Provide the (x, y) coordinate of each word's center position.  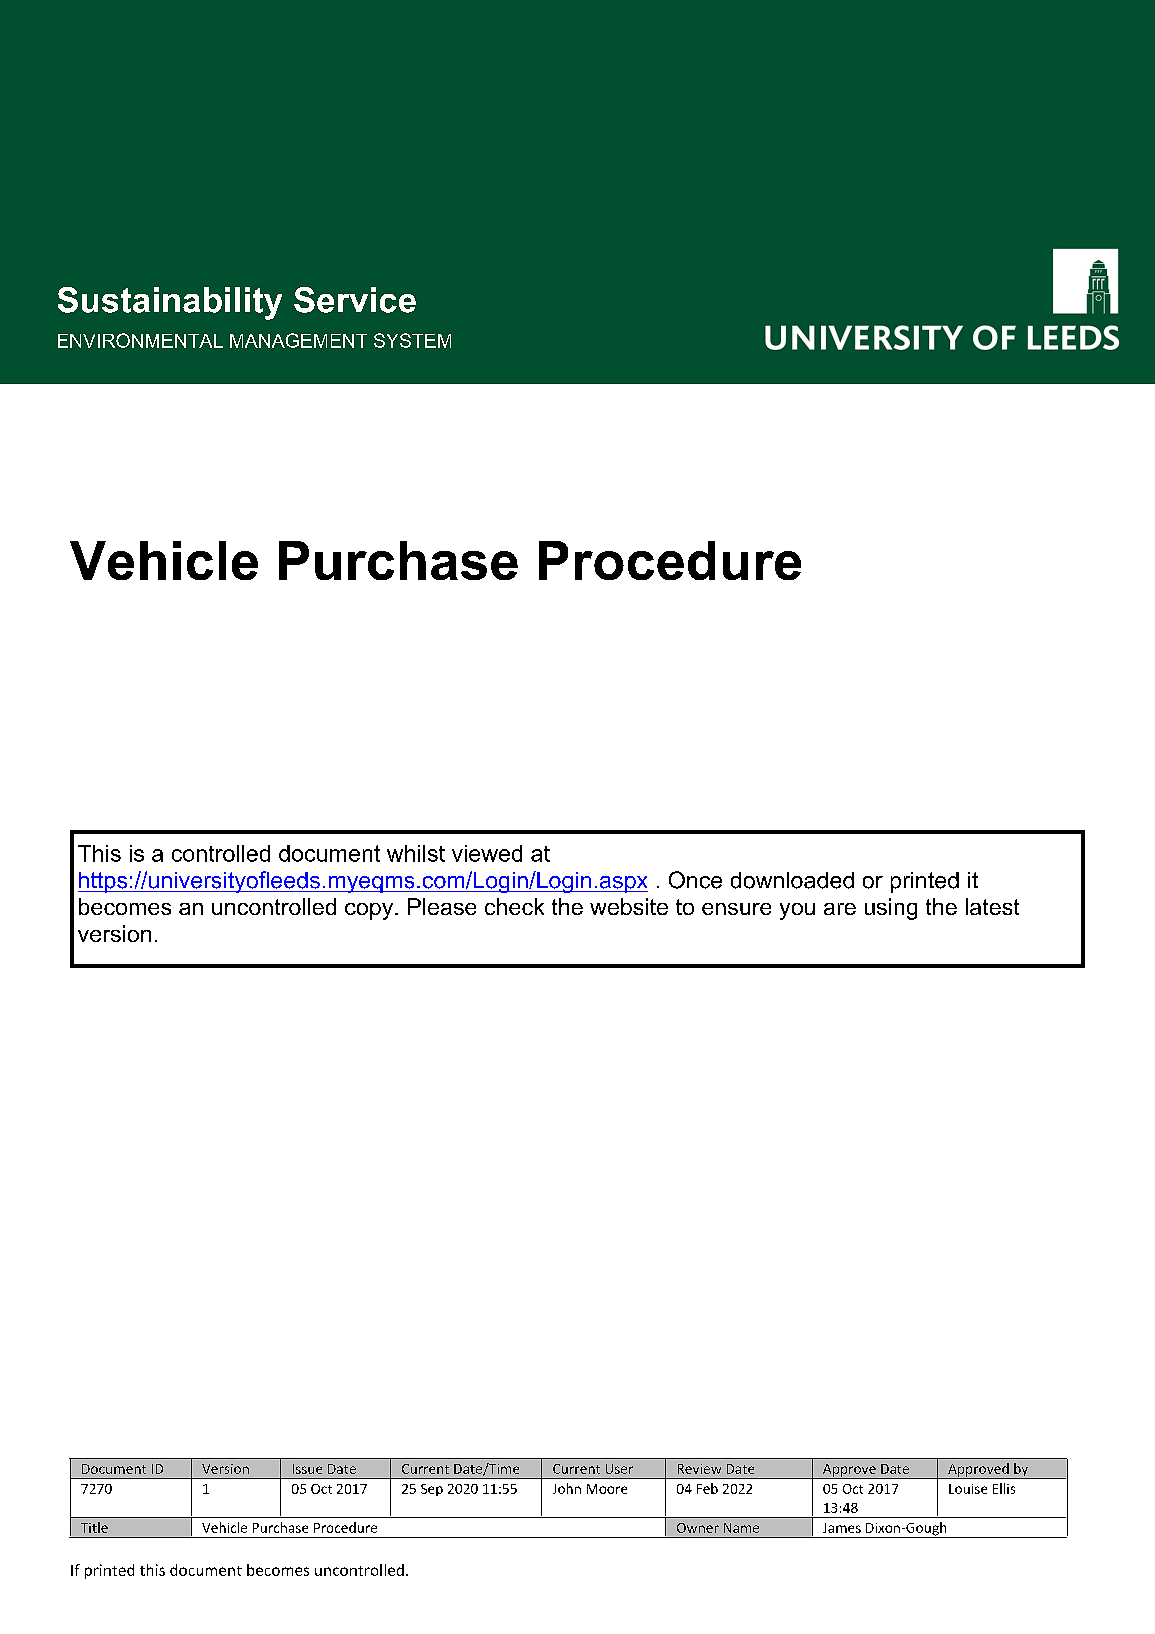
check (514, 906)
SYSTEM (412, 340)
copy (370, 911)
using (891, 909)
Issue (307, 1469)
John (567, 1488)
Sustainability (170, 303)
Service (355, 300)
